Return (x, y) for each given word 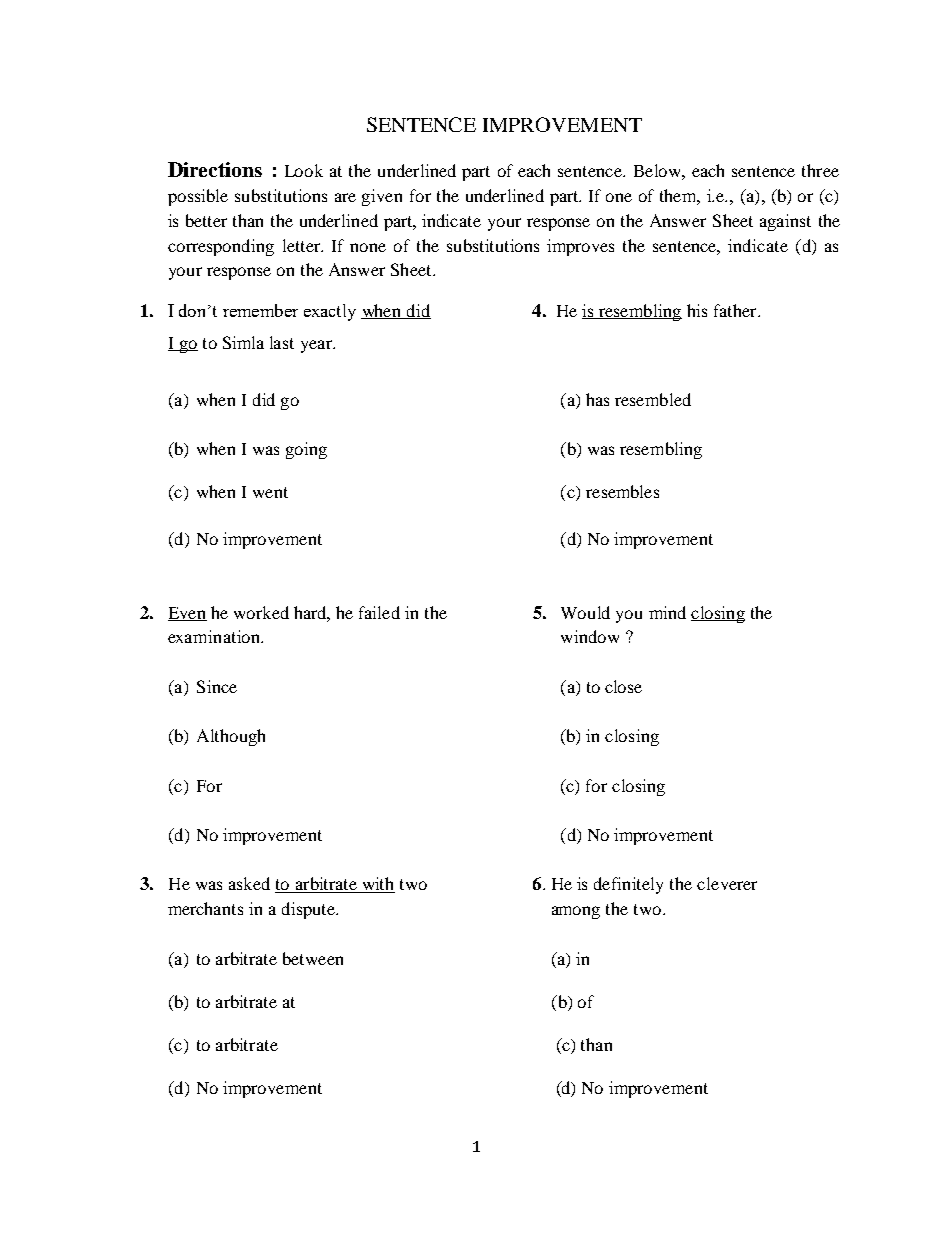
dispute (309, 910)
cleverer (727, 883)
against (785, 222)
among (576, 912)
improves (580, 247)
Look (304, 170)
